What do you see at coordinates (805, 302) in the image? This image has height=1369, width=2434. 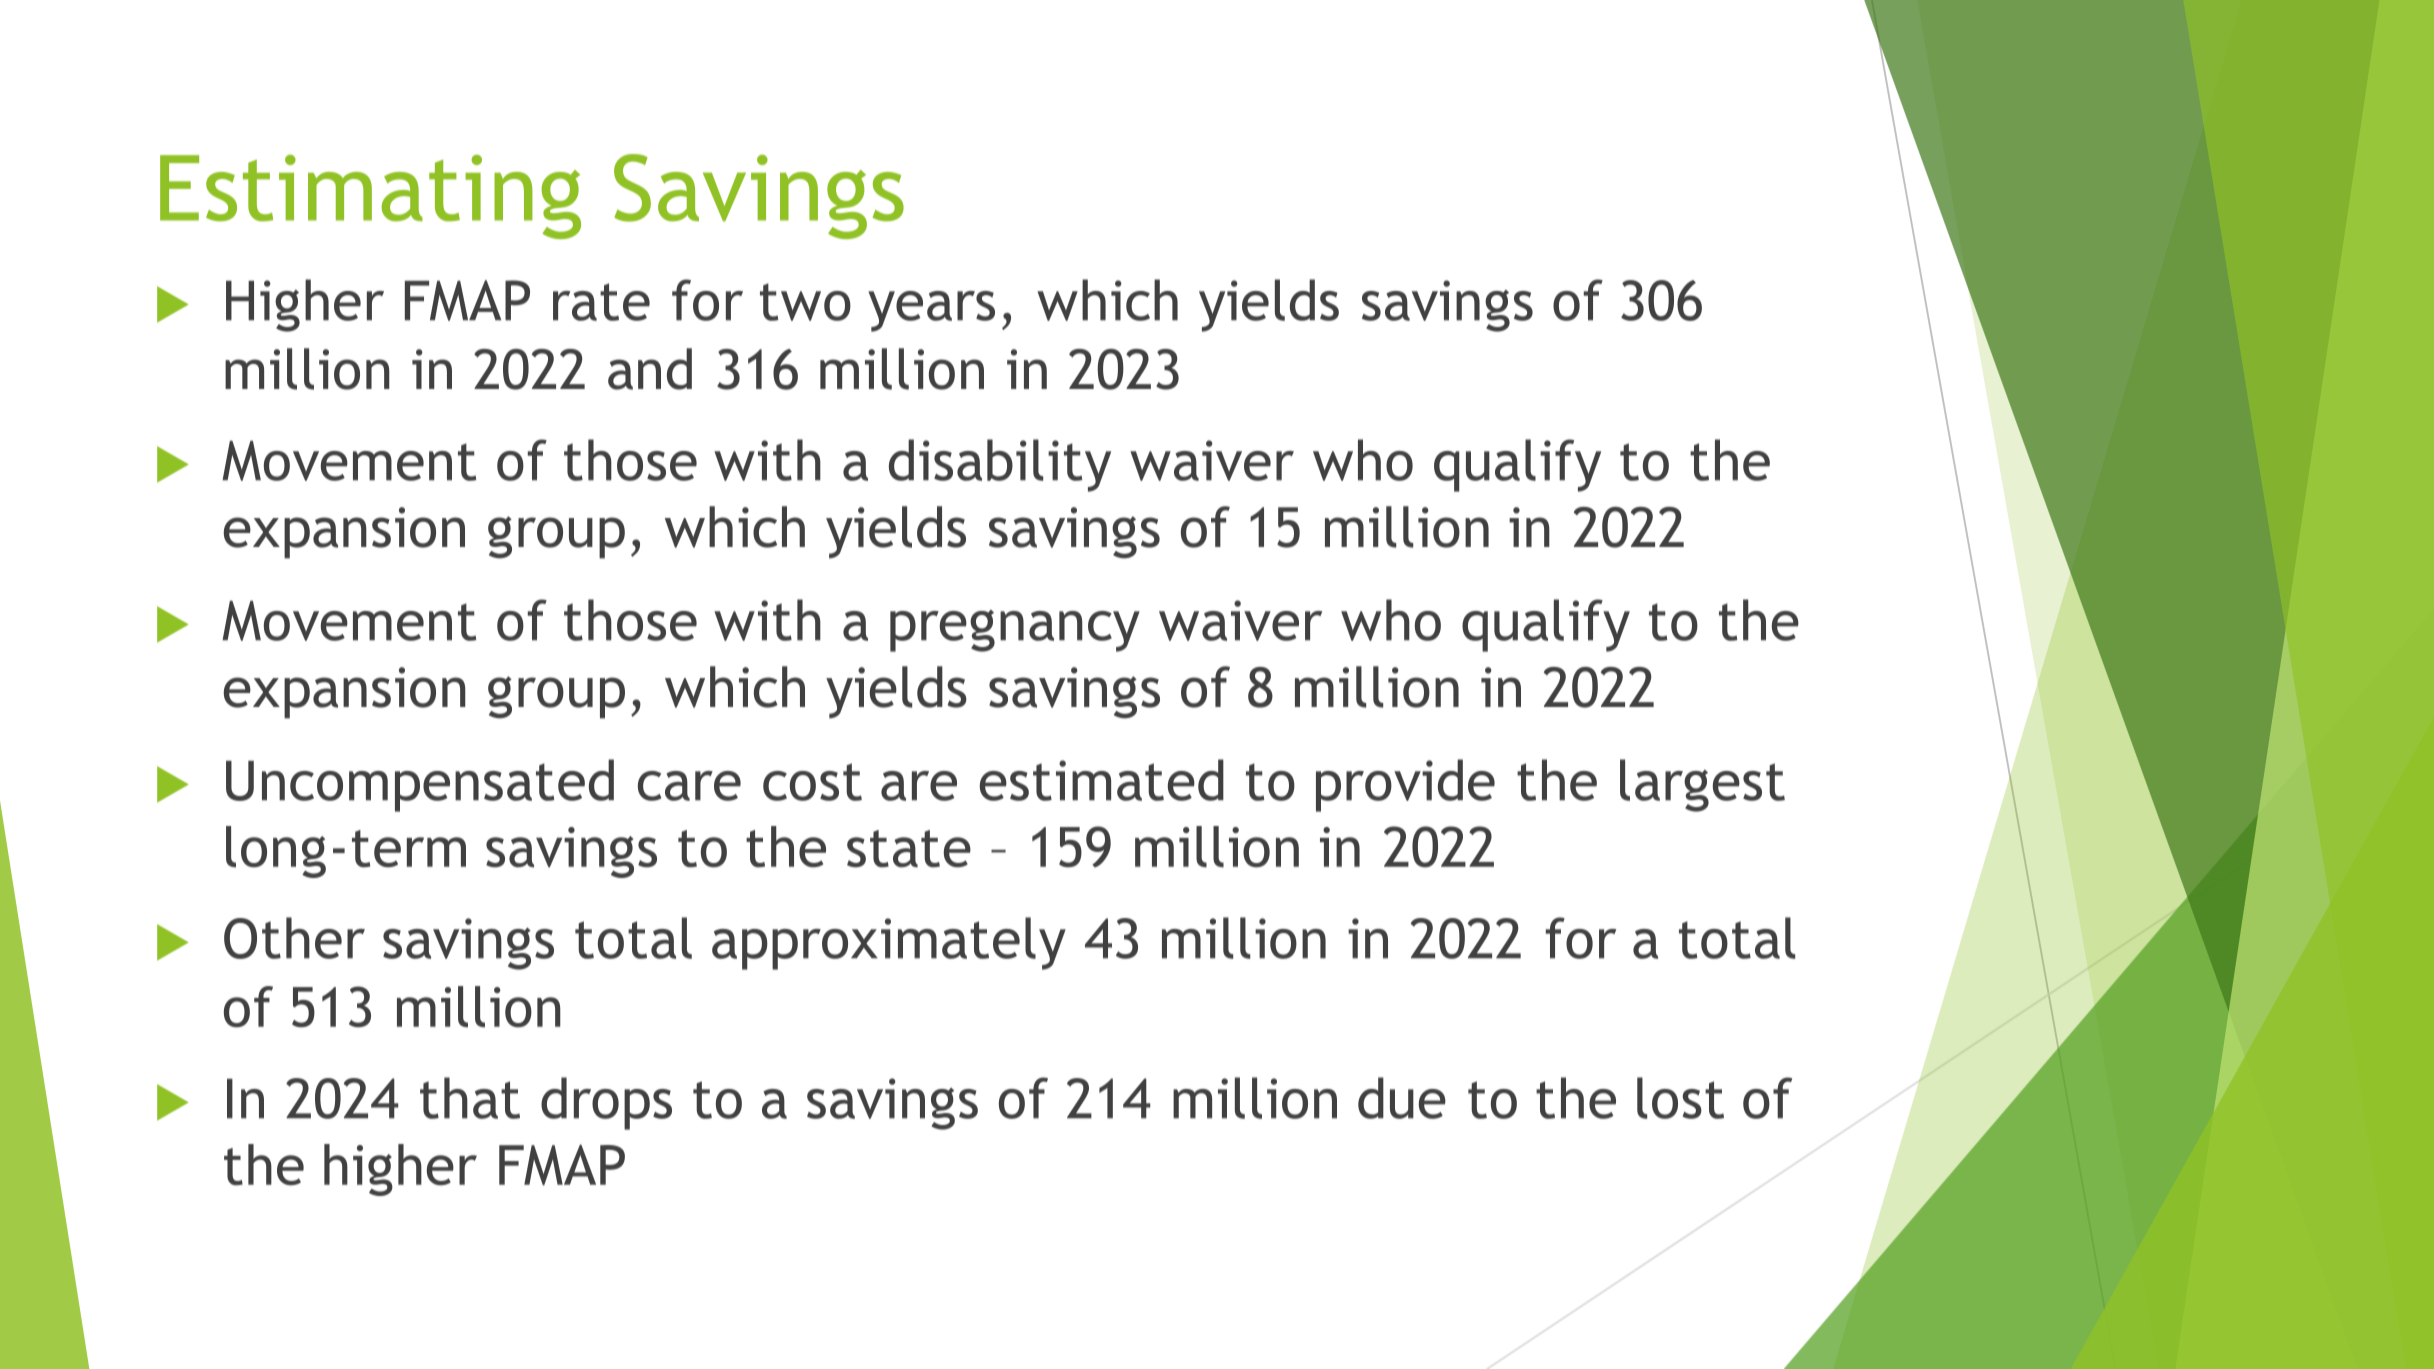 I see `two` at bounding box center [805, 302].
